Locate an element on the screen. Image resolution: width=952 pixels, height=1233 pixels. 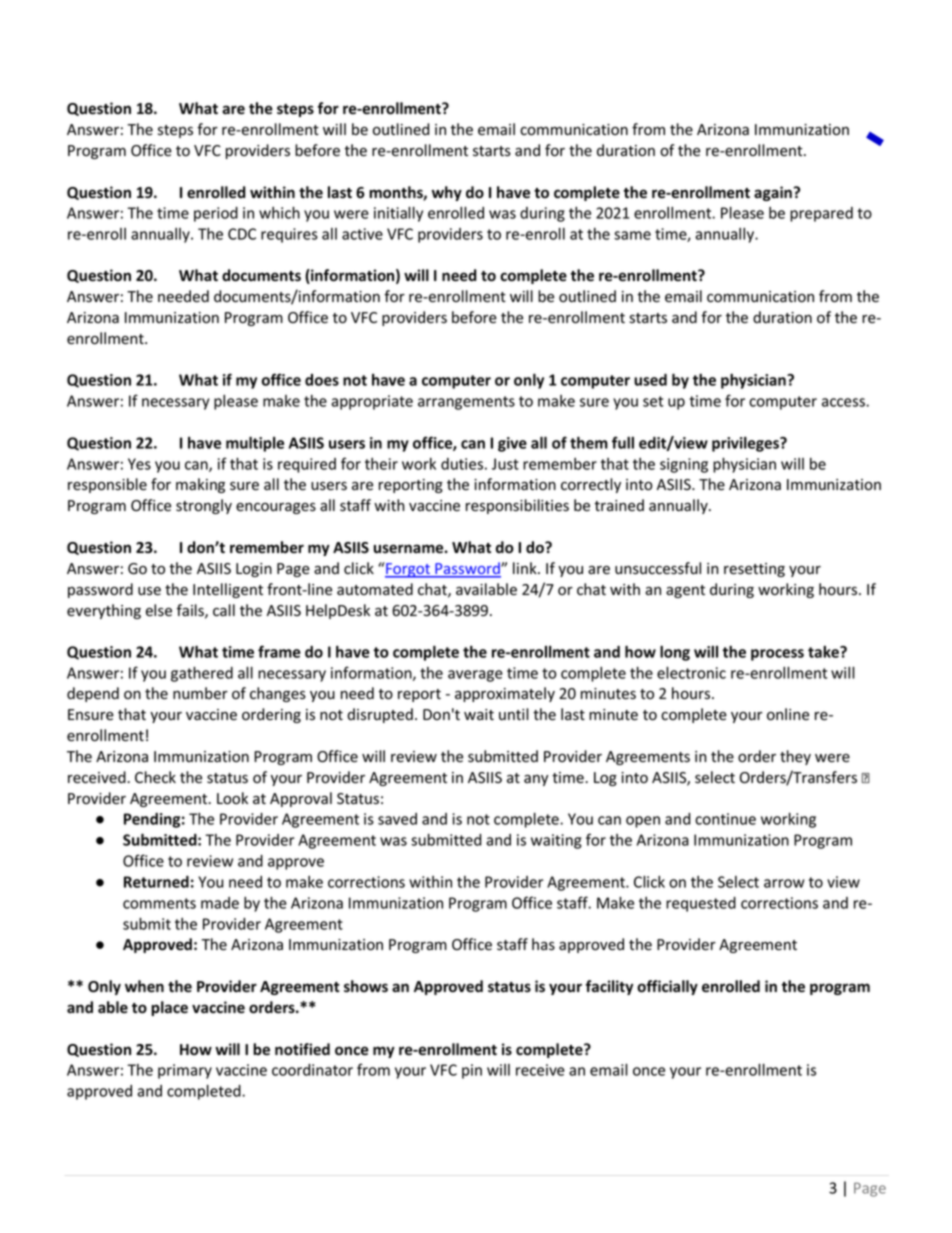
average is located at coordinates (475, 676).
